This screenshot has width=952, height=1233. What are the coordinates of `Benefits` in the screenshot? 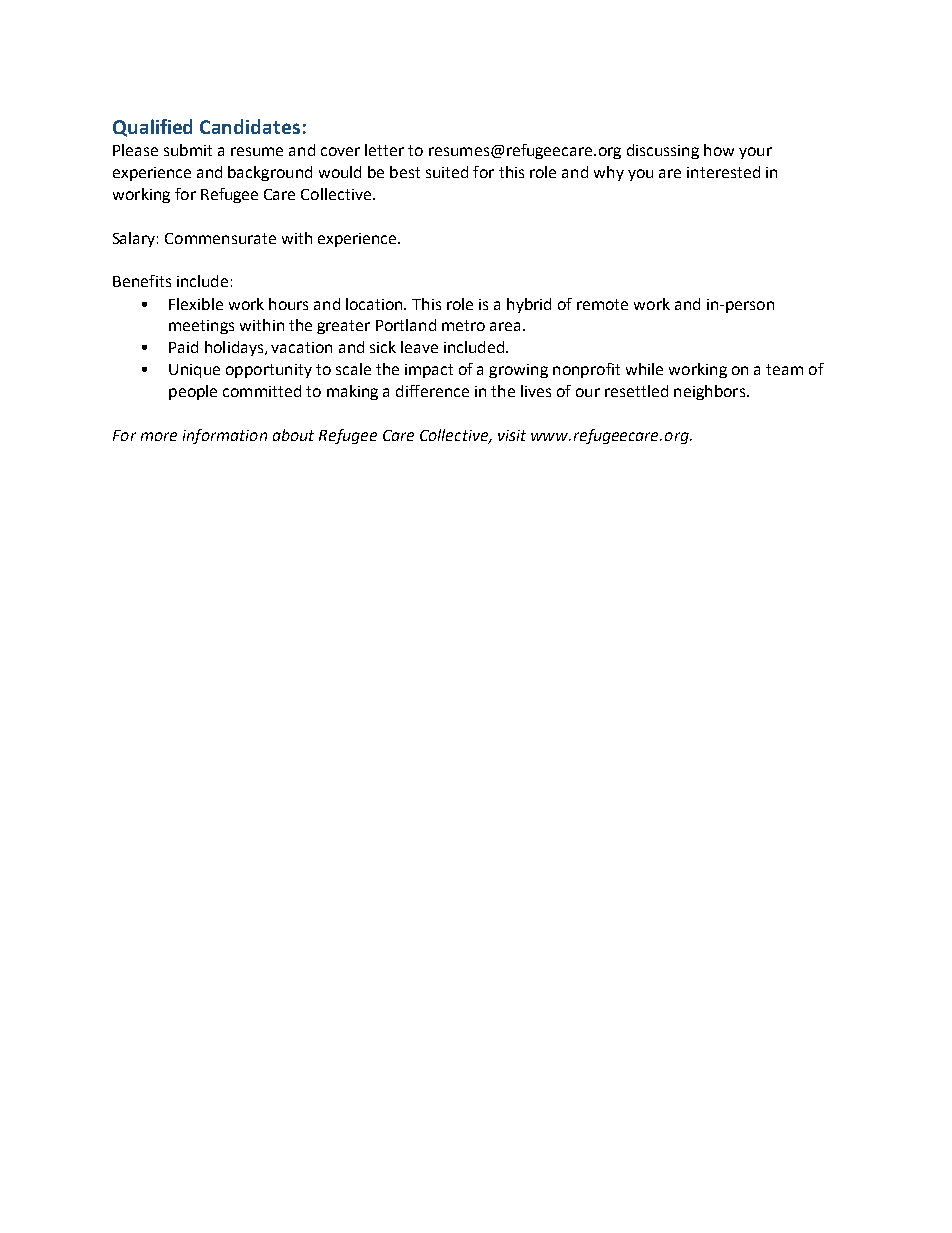 It's located at (142, 281).
